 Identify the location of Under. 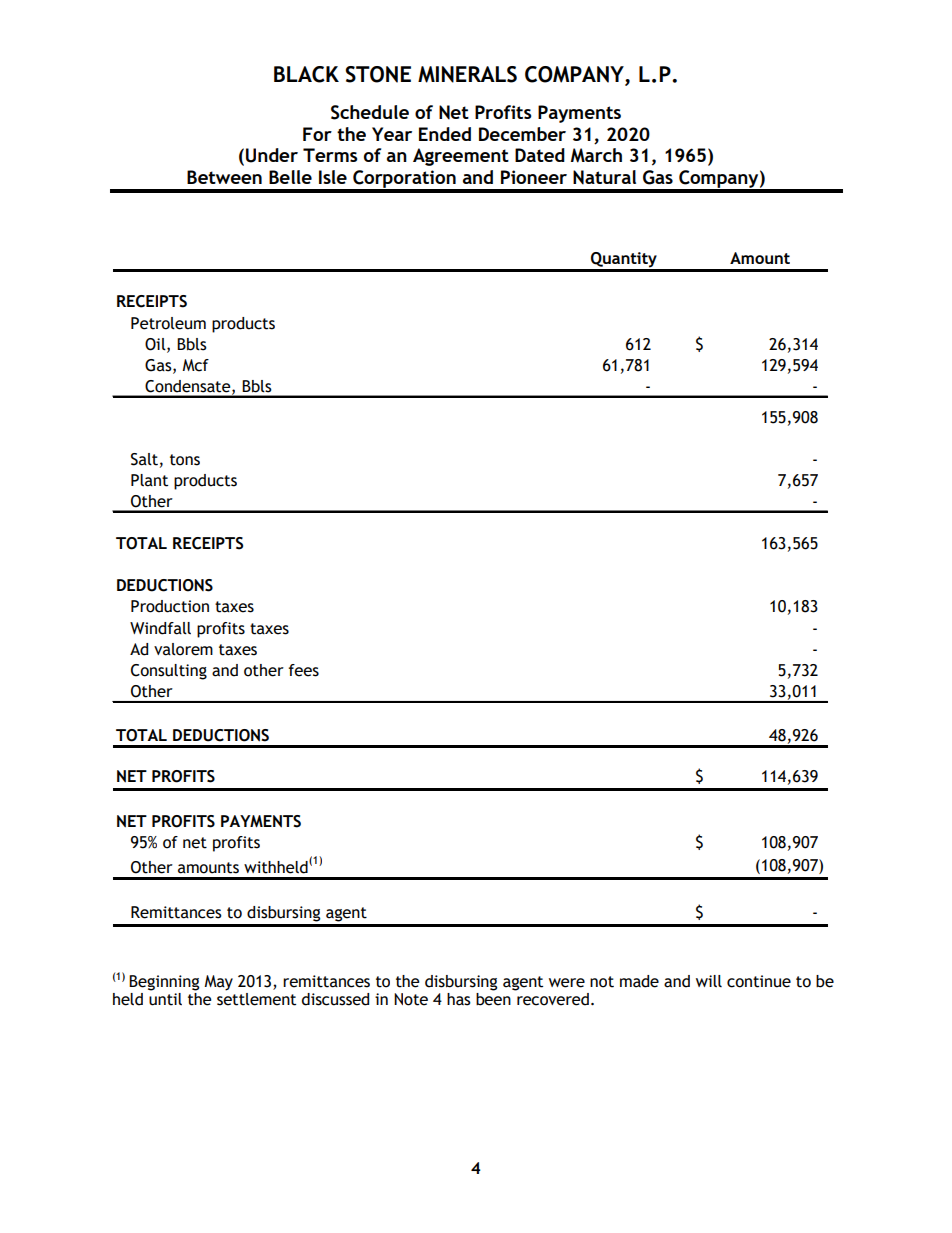
(272, 155).
